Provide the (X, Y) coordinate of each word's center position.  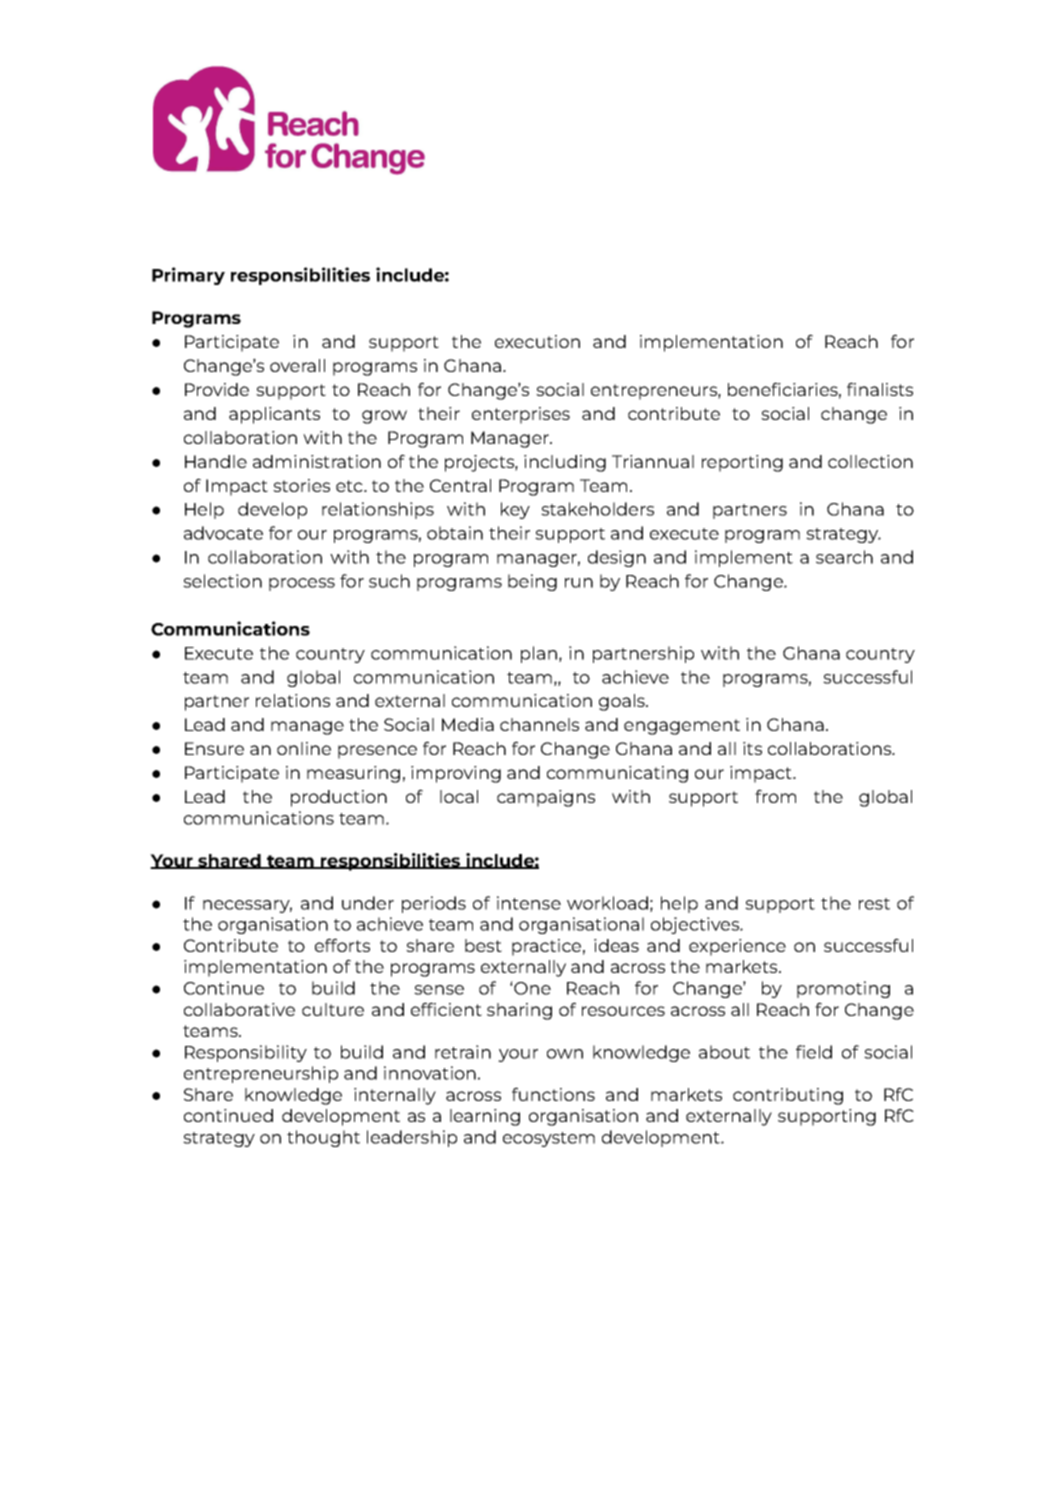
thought (323, 1138)
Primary (188, 276)
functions (553, 1094)
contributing (788, 1096)
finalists (880, 389)
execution (537, 341)
